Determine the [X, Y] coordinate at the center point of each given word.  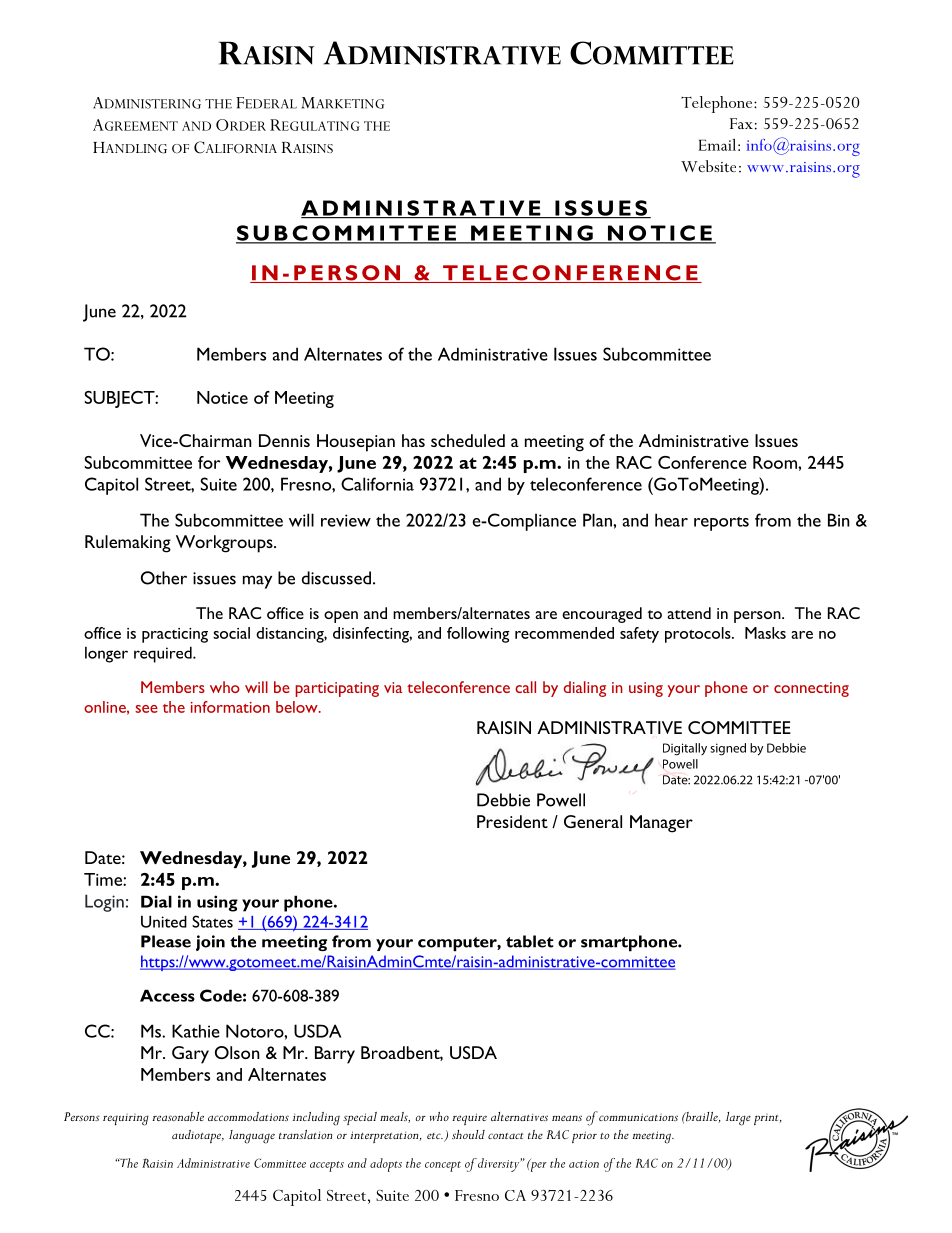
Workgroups [225, 544]
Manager [661, 824]
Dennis [284, 440]
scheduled [468, 440]
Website [708, 166]
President [512, 821]
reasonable [178, 1116]
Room [776, 462]
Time [104, 879]
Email [717, 144]
